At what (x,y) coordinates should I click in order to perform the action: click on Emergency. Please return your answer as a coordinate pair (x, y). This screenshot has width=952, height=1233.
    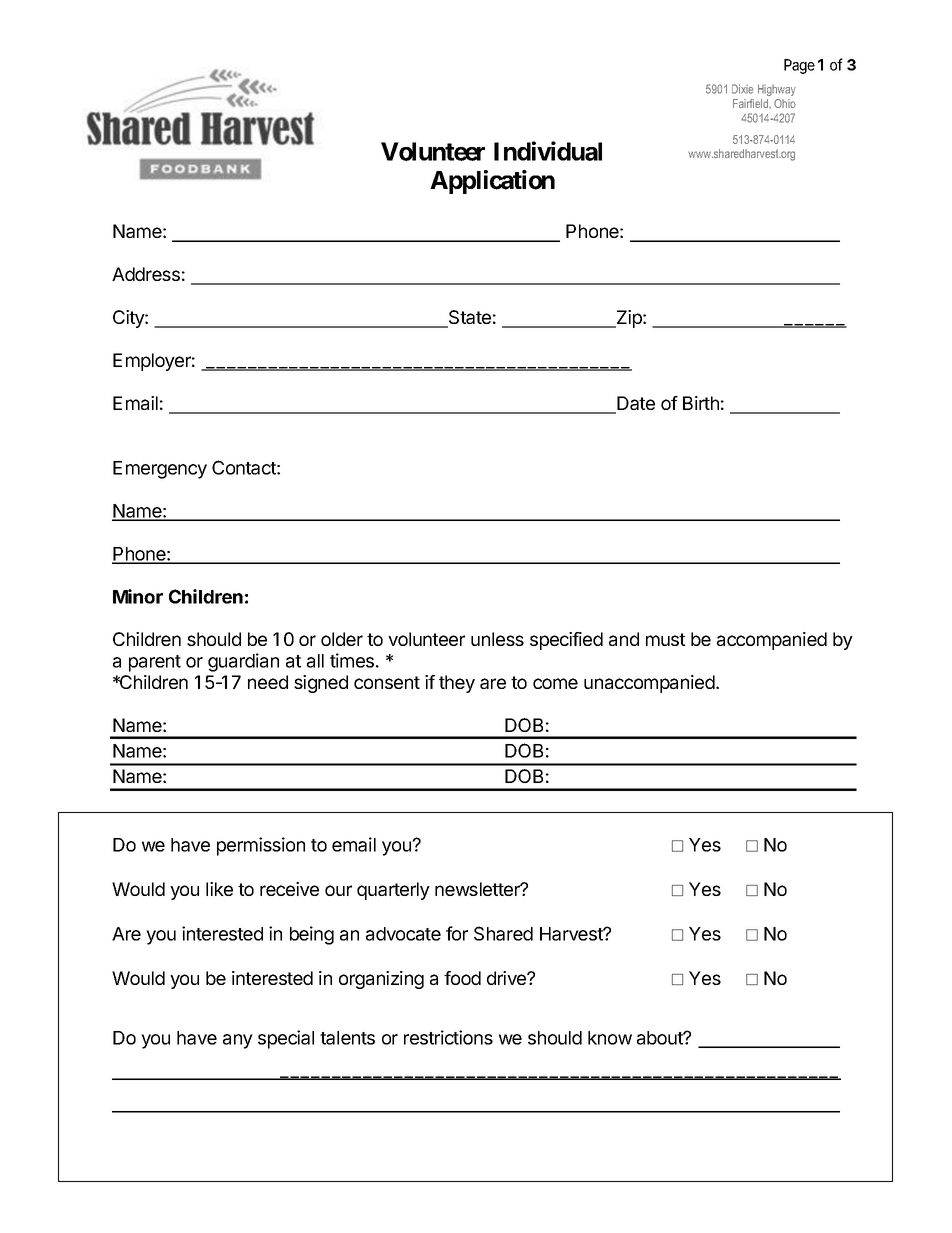
    Looking at the image, I should click on (160, 470).
